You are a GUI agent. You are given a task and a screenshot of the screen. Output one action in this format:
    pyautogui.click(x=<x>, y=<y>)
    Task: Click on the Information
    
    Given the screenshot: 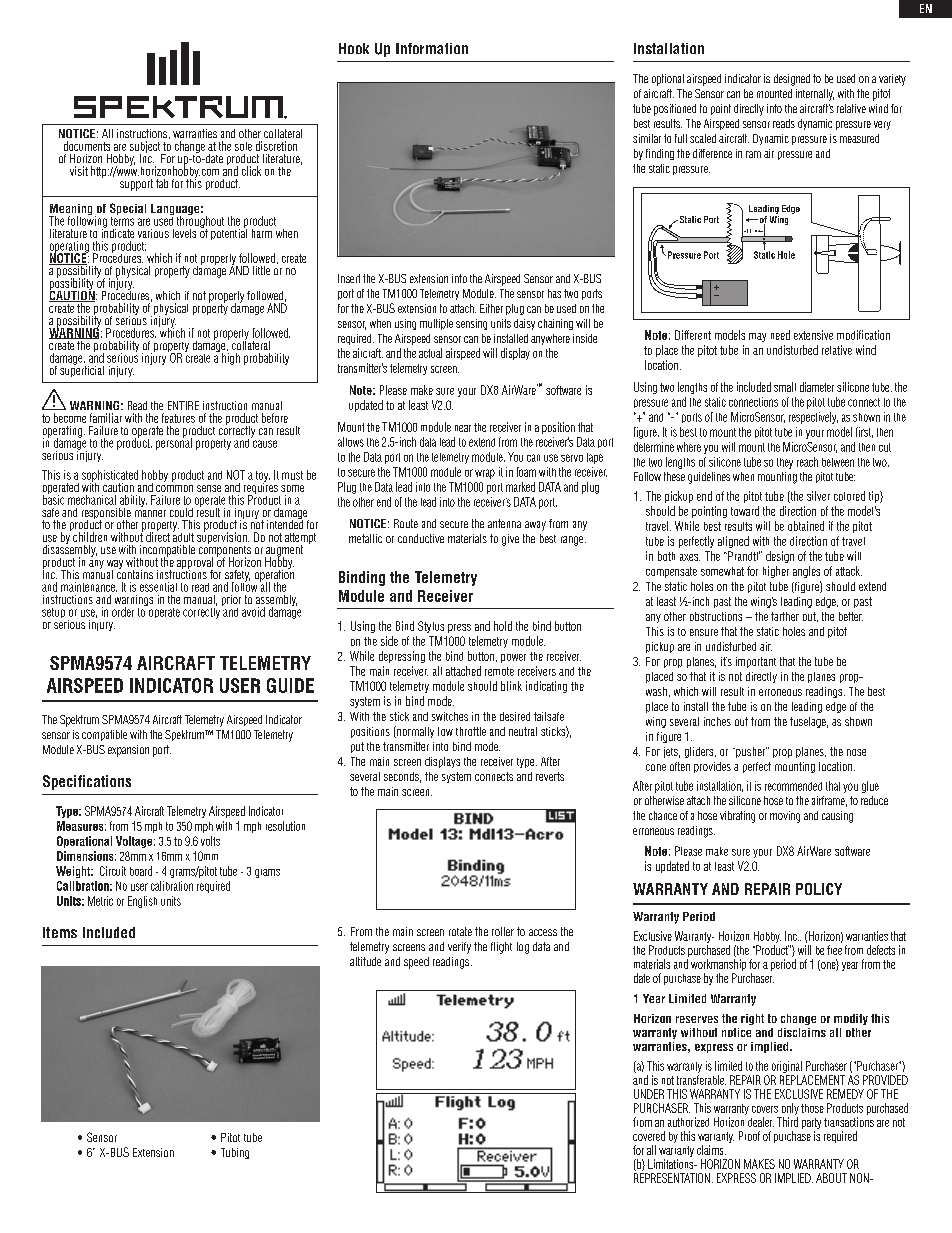 What is the action you would take?
    pyautogui.click(x=432, y=48)
